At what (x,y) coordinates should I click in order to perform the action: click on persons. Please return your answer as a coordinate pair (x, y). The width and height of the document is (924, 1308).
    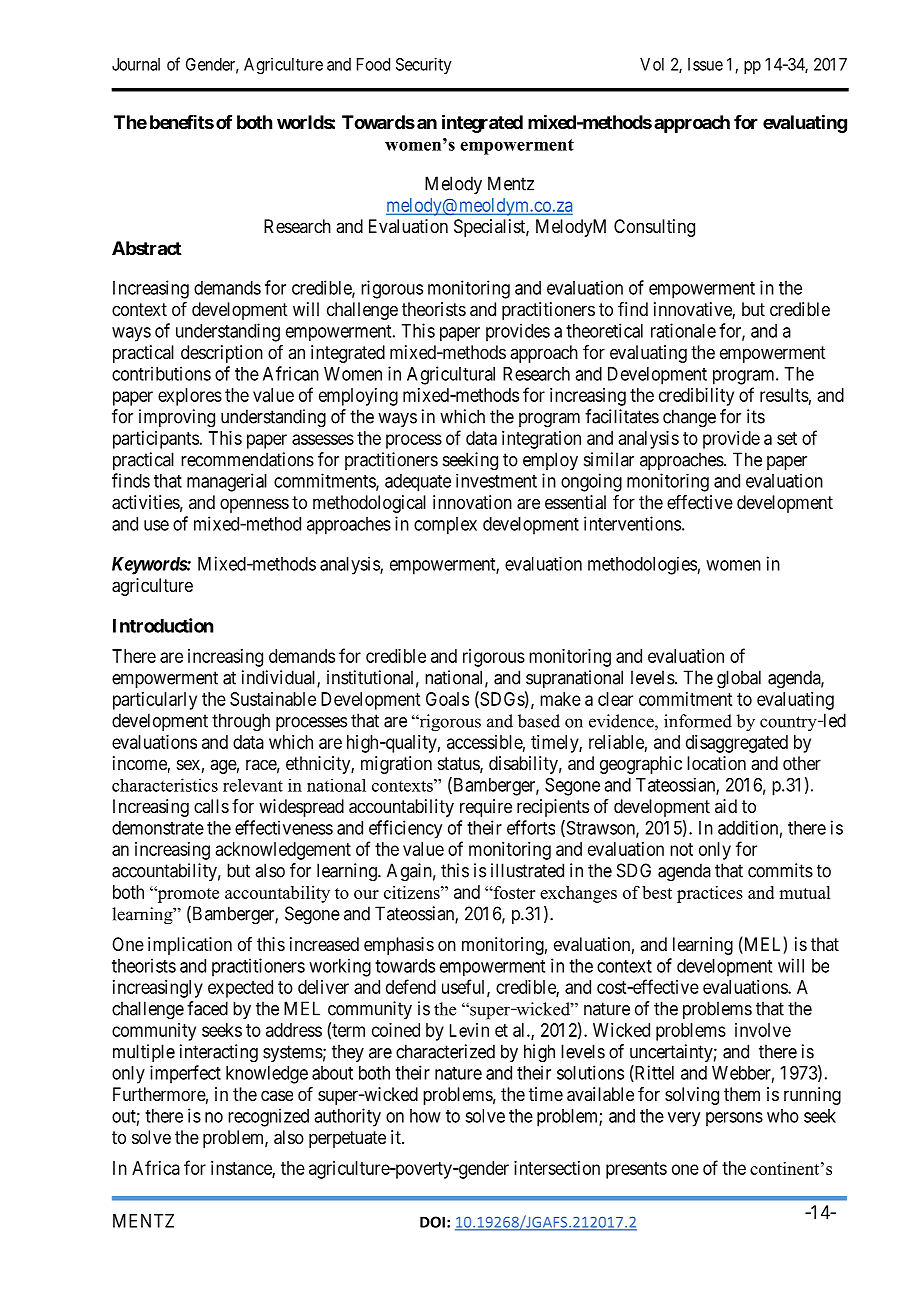
    Looking at the image, I should click on (734, 1119).
